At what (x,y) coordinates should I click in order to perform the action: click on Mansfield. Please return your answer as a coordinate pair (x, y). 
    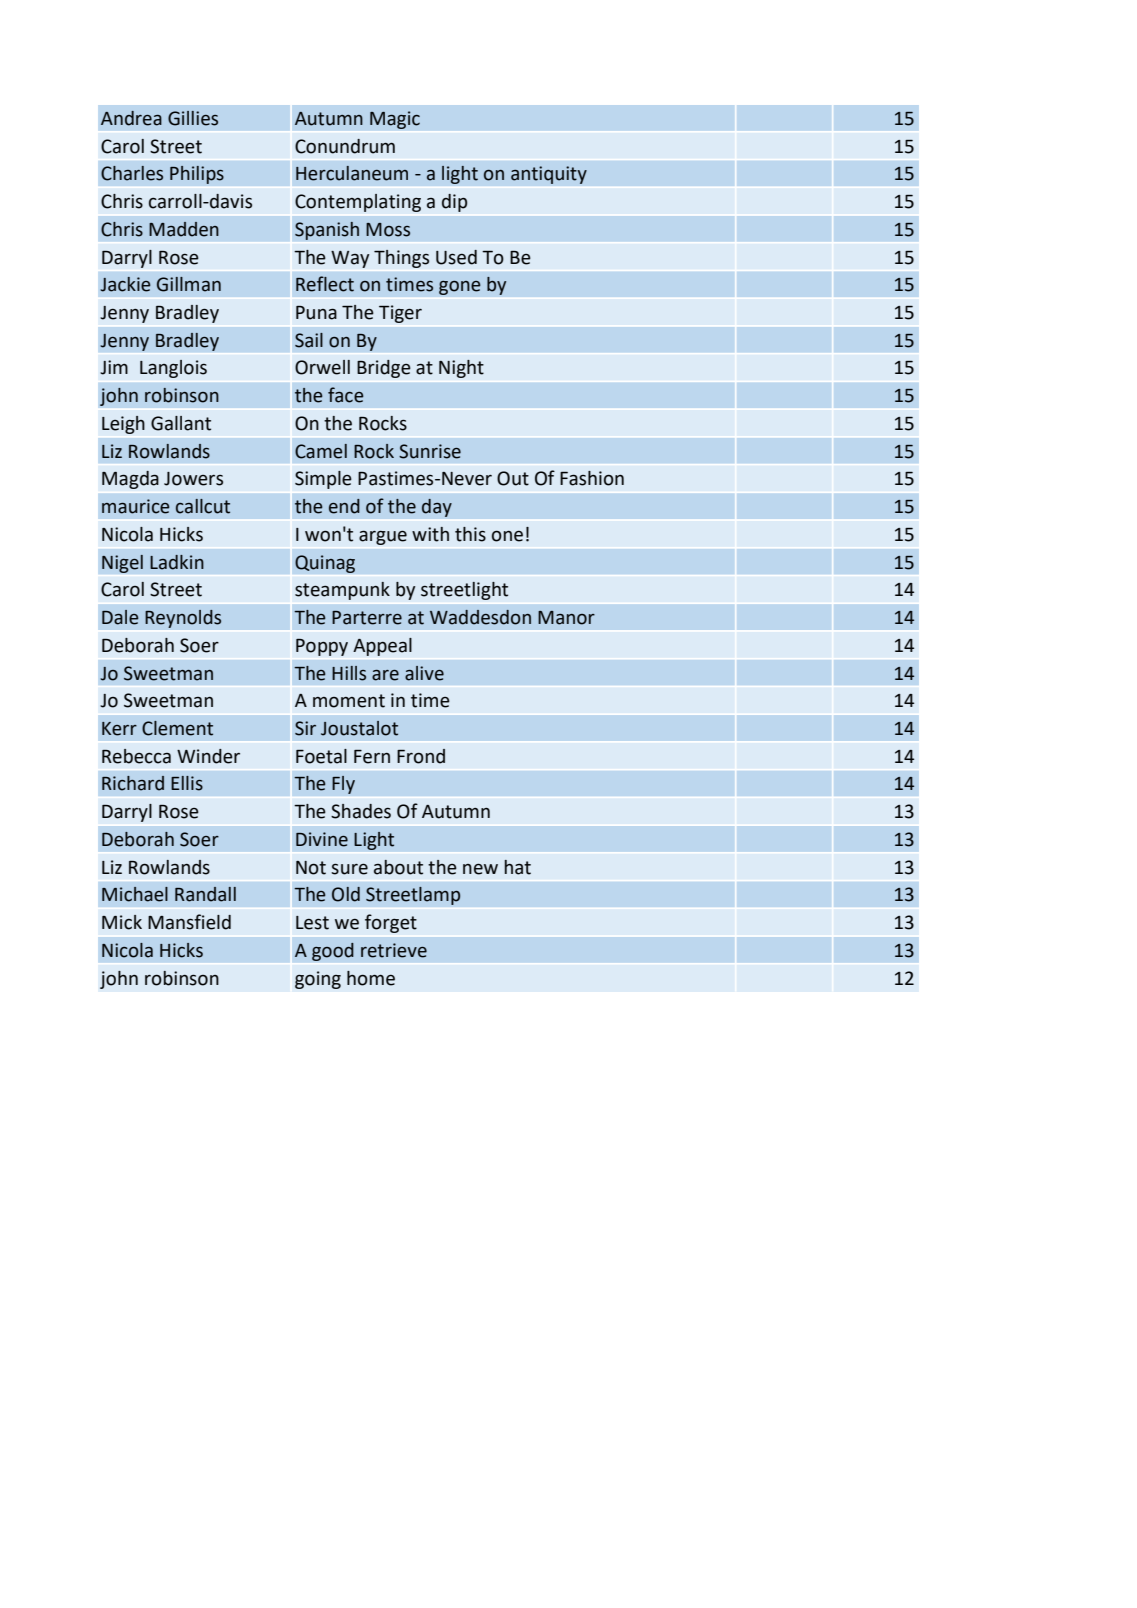
    Looking at the image, I should click on (189, 922).
